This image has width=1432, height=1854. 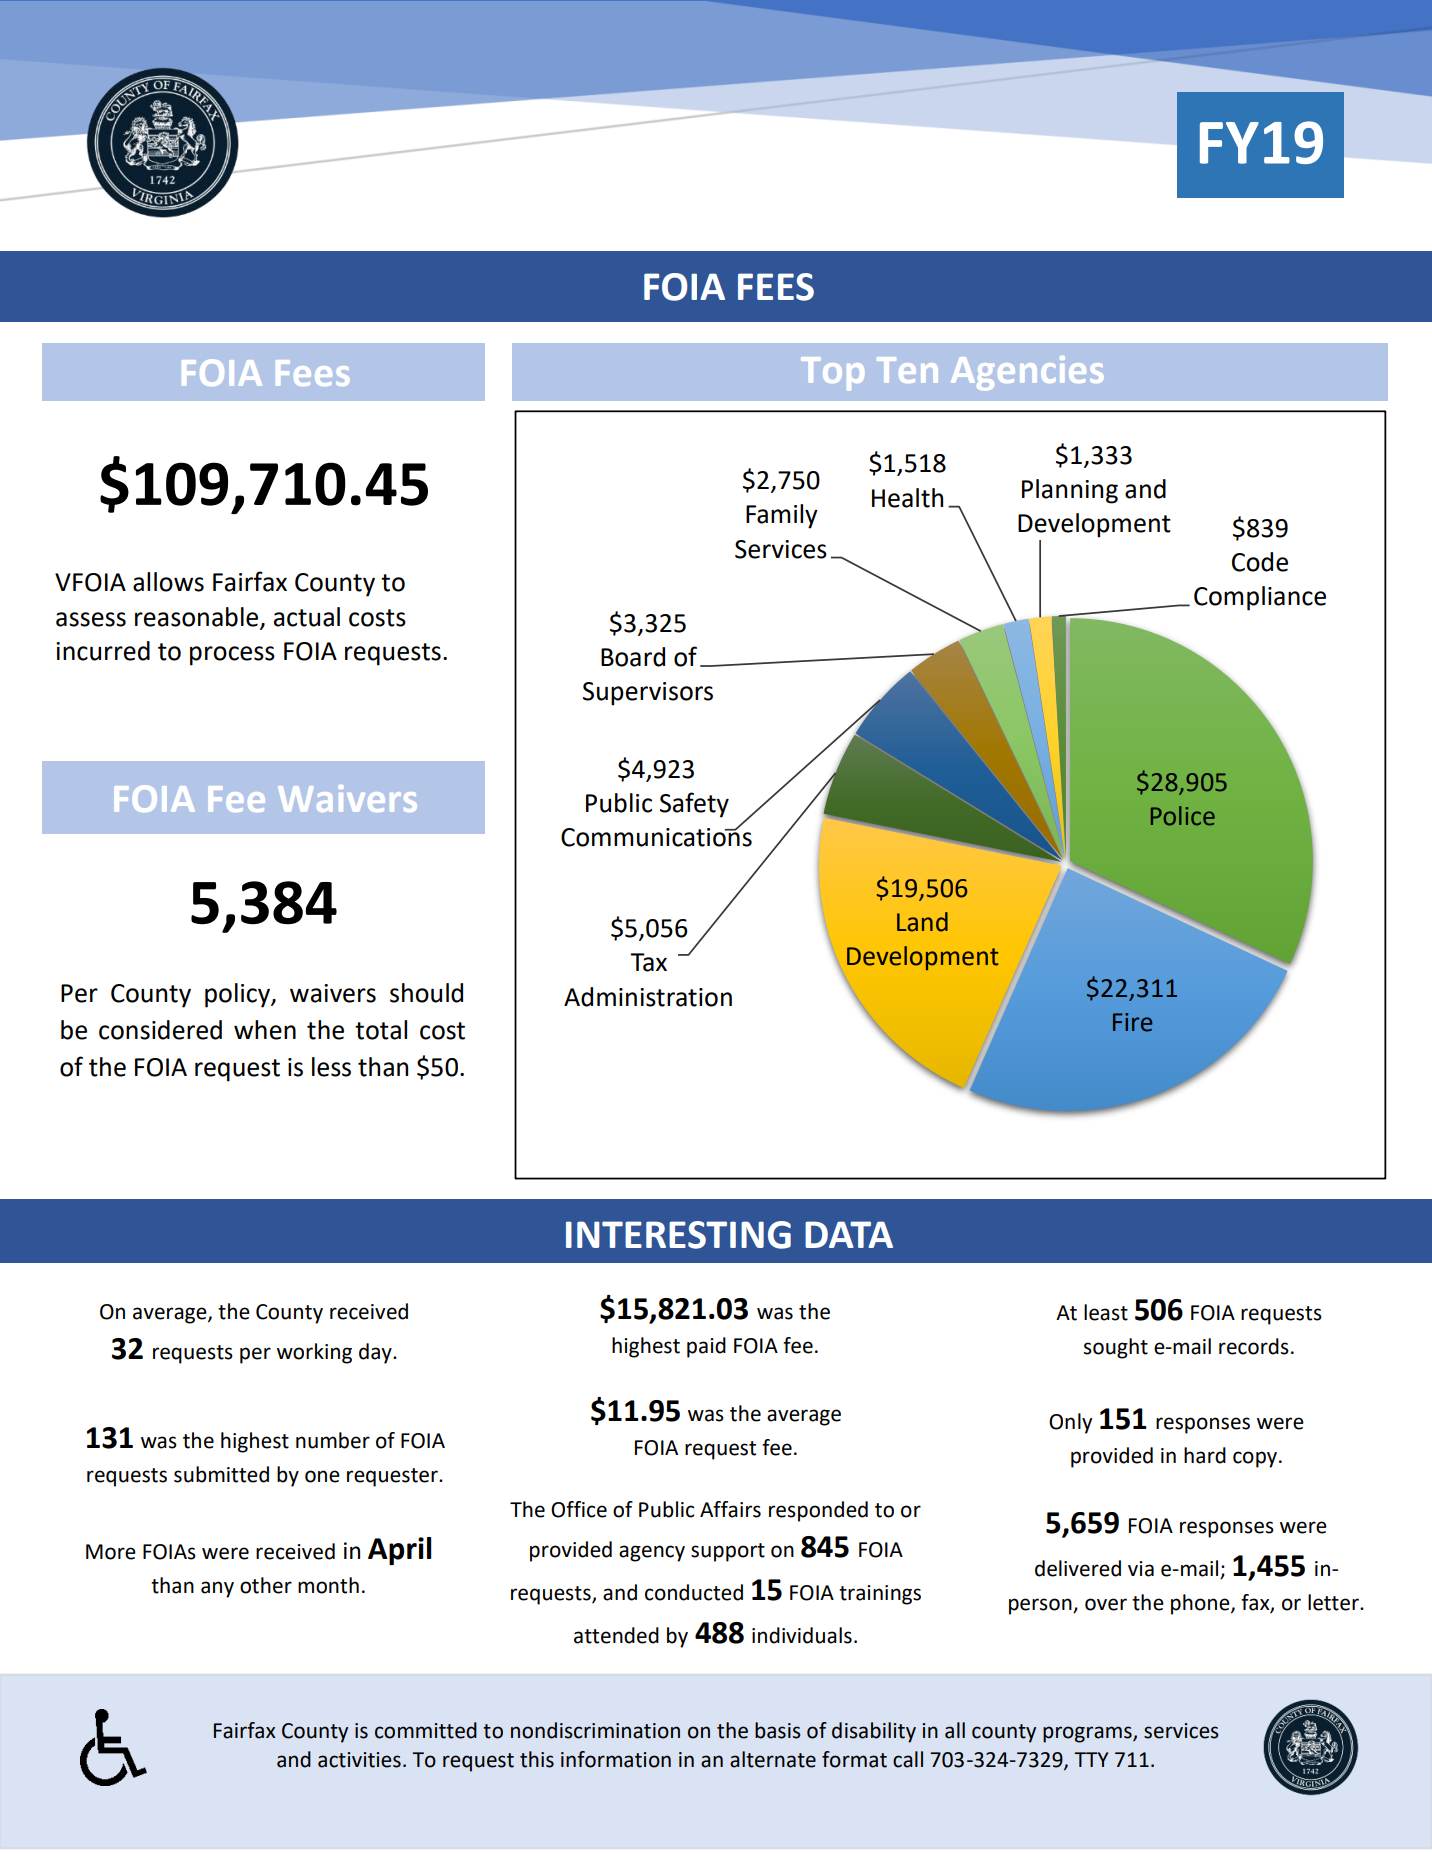 I want to click on Police, so click(x=1183, y=816).
